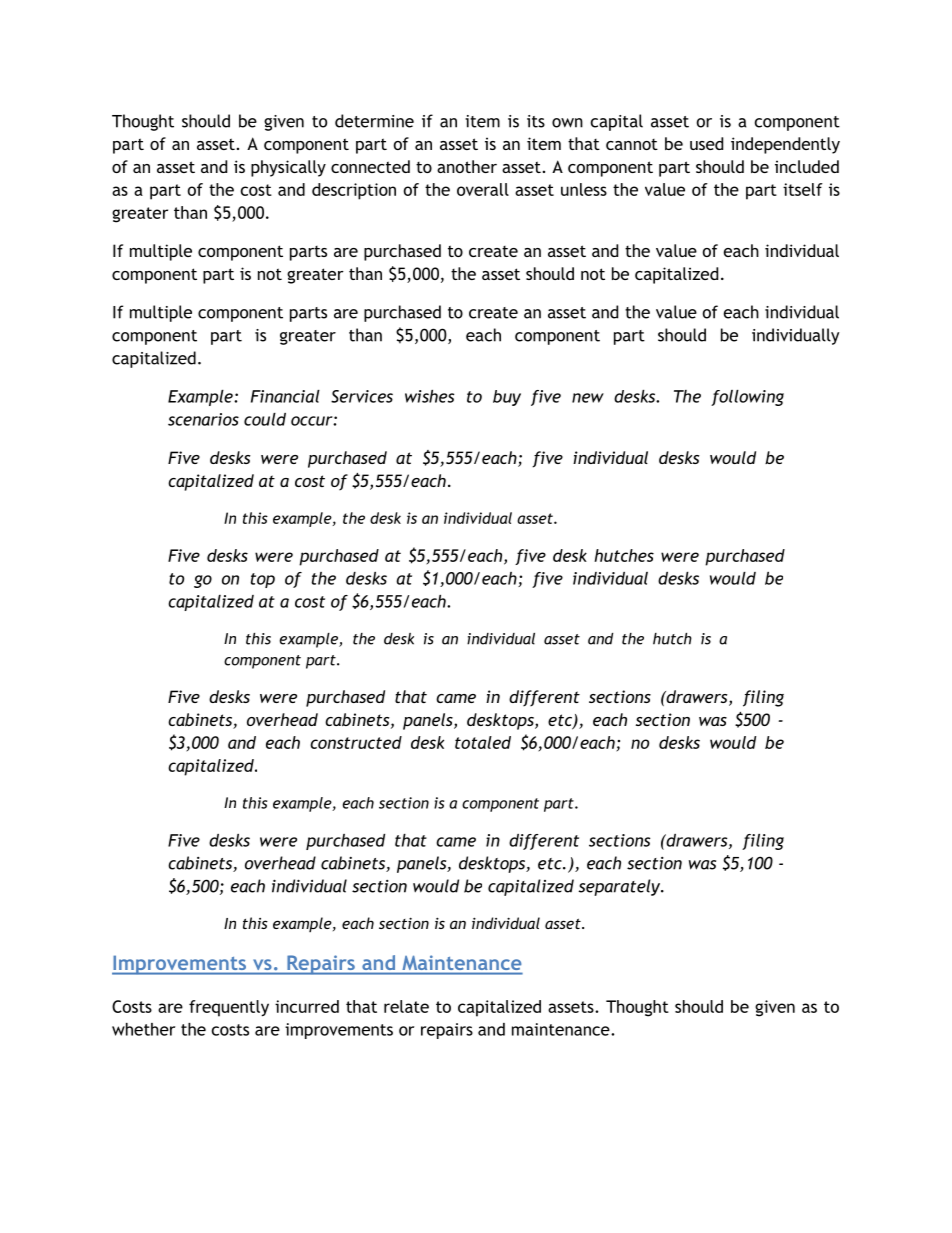  Describe the element at coordinates (620, 887) in the image. I see `separately` at that location.
